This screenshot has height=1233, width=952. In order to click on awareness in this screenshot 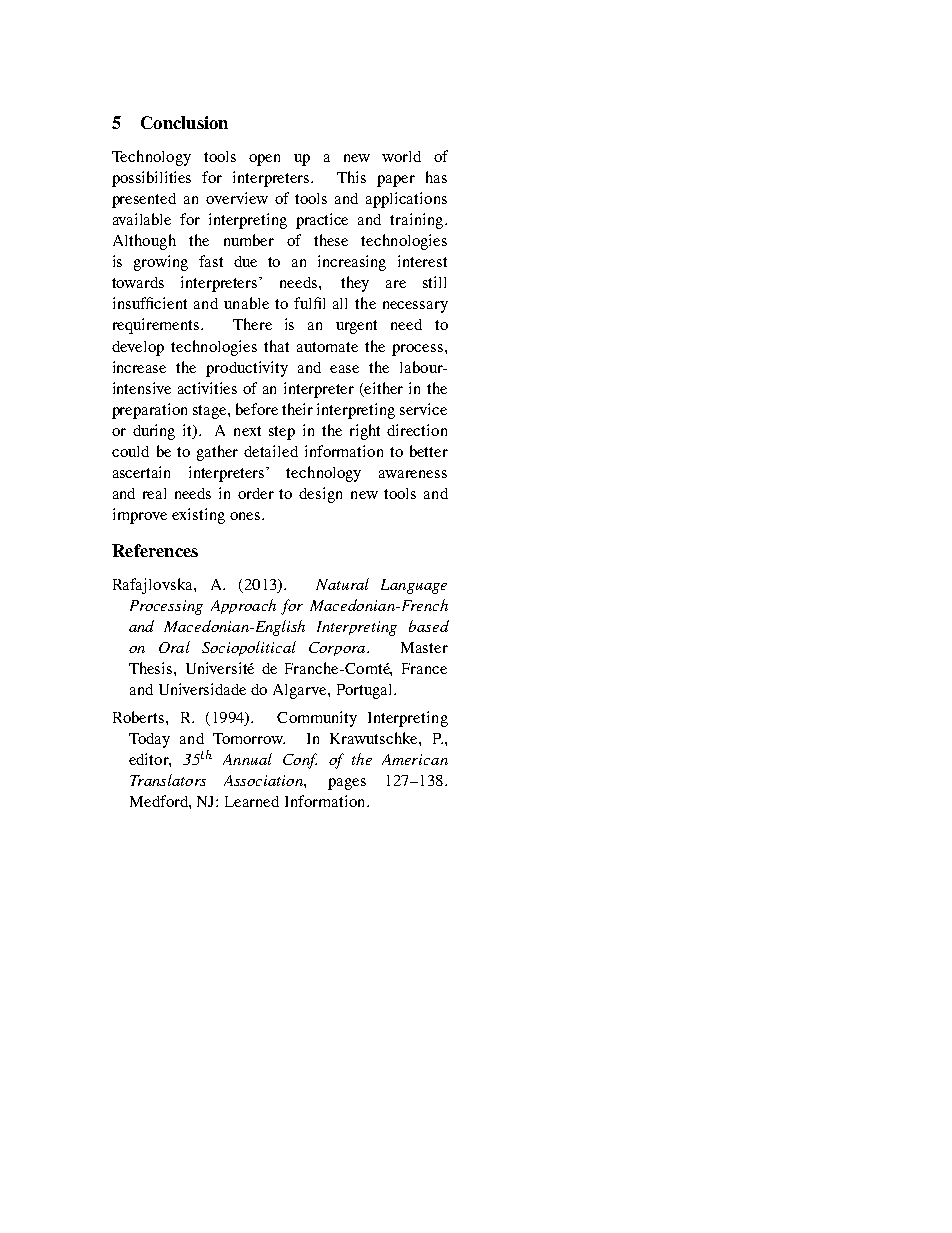, I will do `click(413, 474)`.
